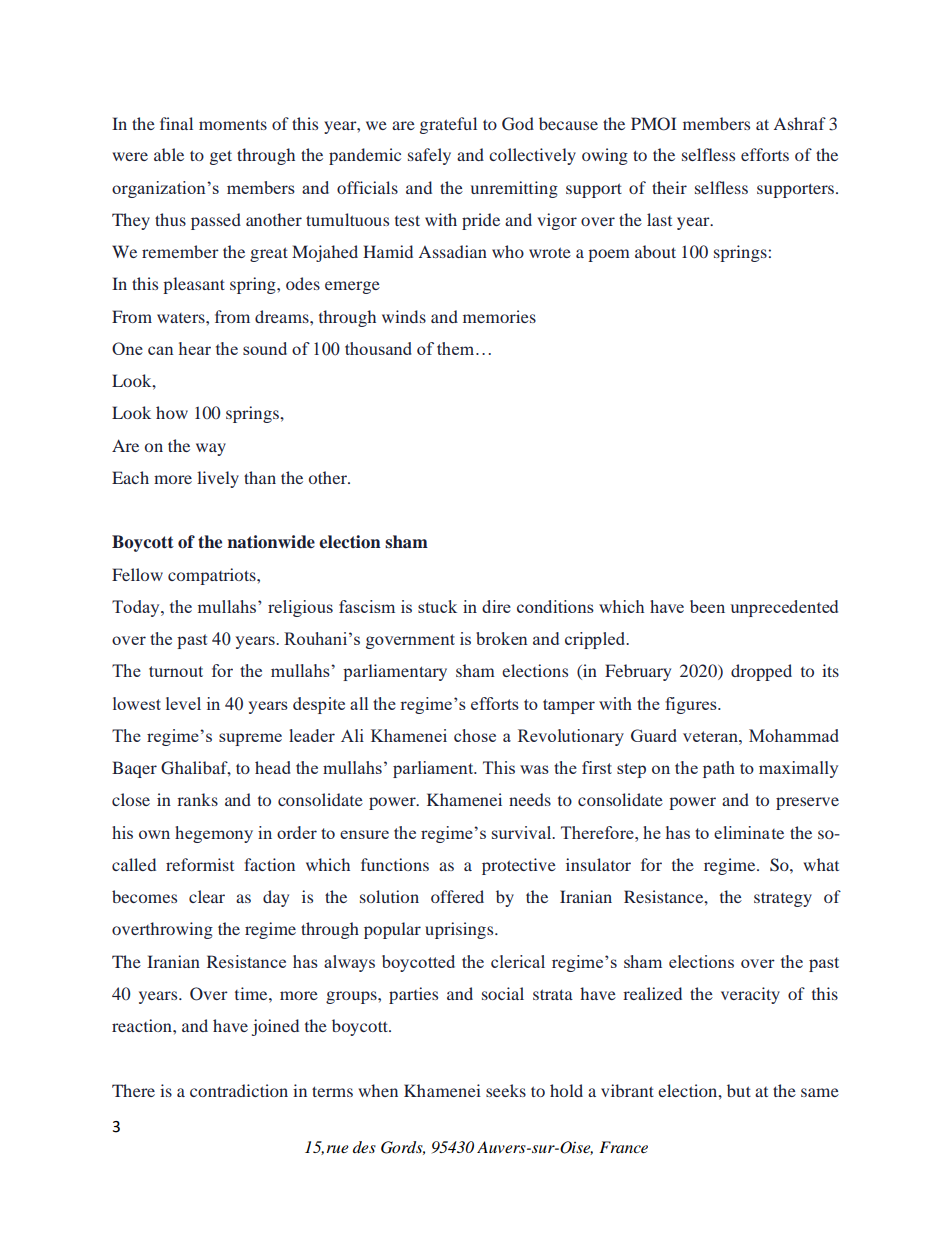  Describe the element at coordinates (429, 156) in the page. I see `safely` at that location.
